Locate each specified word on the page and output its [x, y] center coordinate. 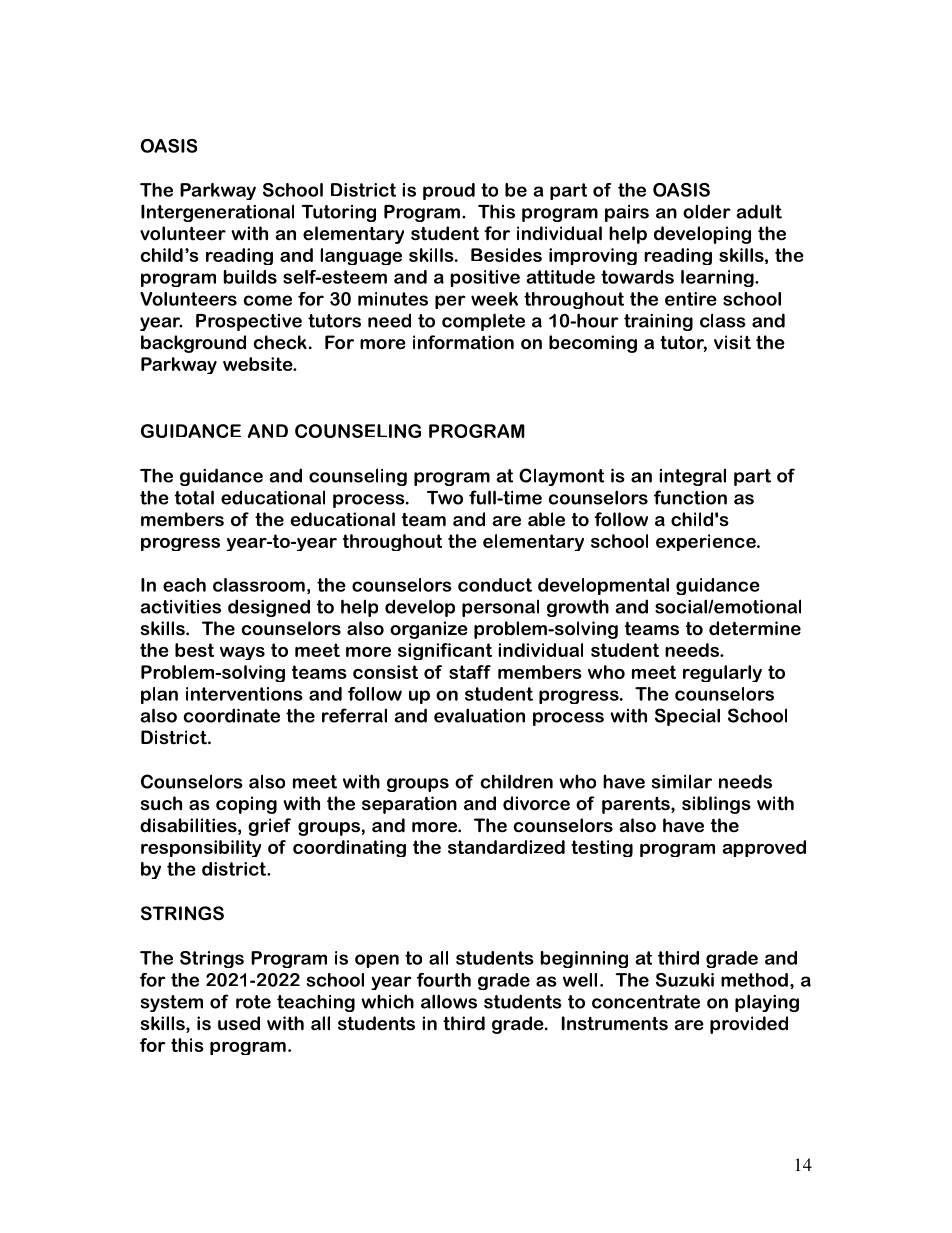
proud [449, 191]
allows [449, 1001]
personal [500, 608]
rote [253, 1002]
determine [755, 628]
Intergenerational [217, 213]
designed [269, 608]
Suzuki [685, 980]
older [707, 211]
